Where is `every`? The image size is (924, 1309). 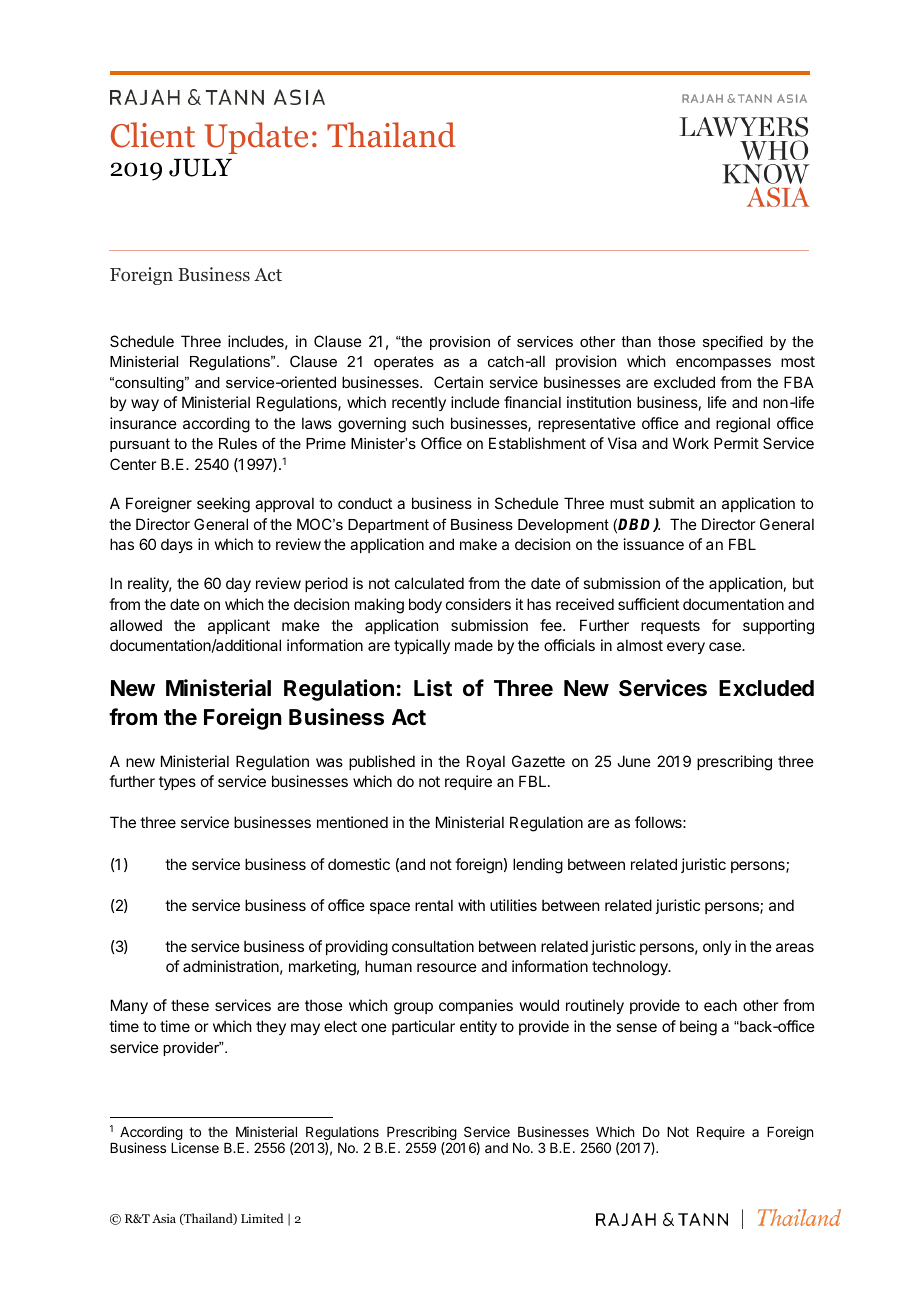 every is located at coordinates (686, 648).
